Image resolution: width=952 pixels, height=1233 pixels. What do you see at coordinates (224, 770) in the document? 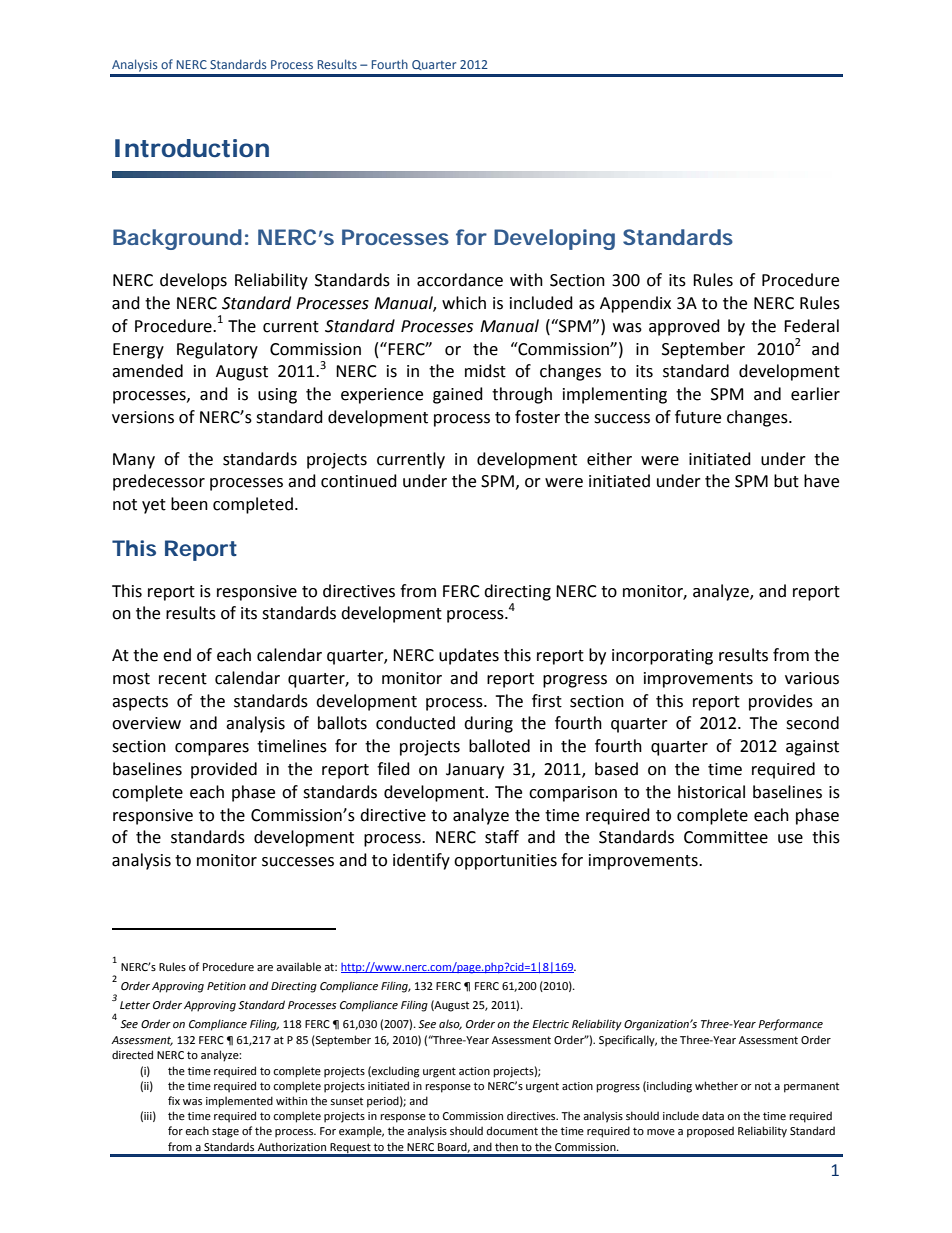
I see `provided` at bounding box center [224, 770].
